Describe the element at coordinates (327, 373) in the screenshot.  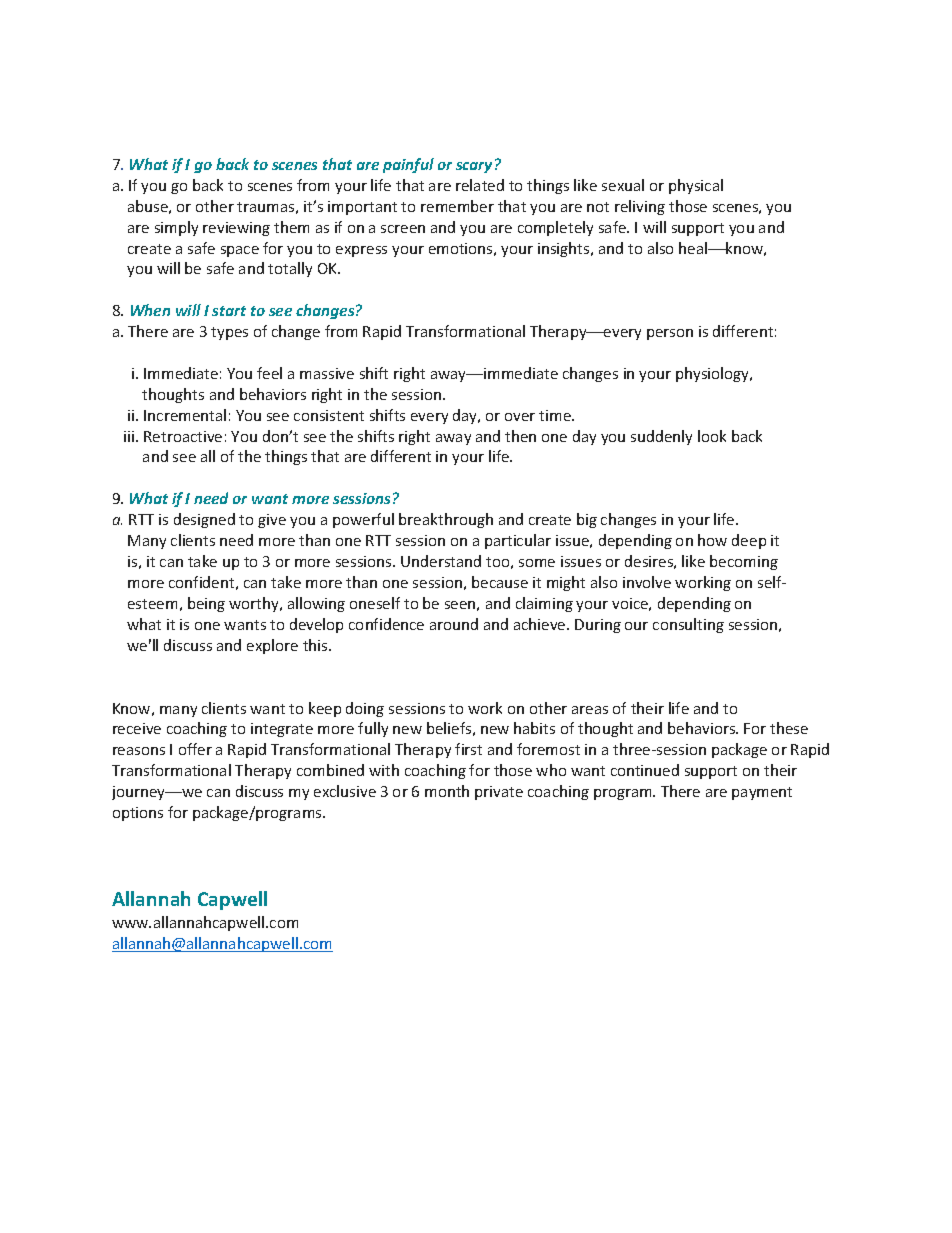
I see `massive` at that location.
